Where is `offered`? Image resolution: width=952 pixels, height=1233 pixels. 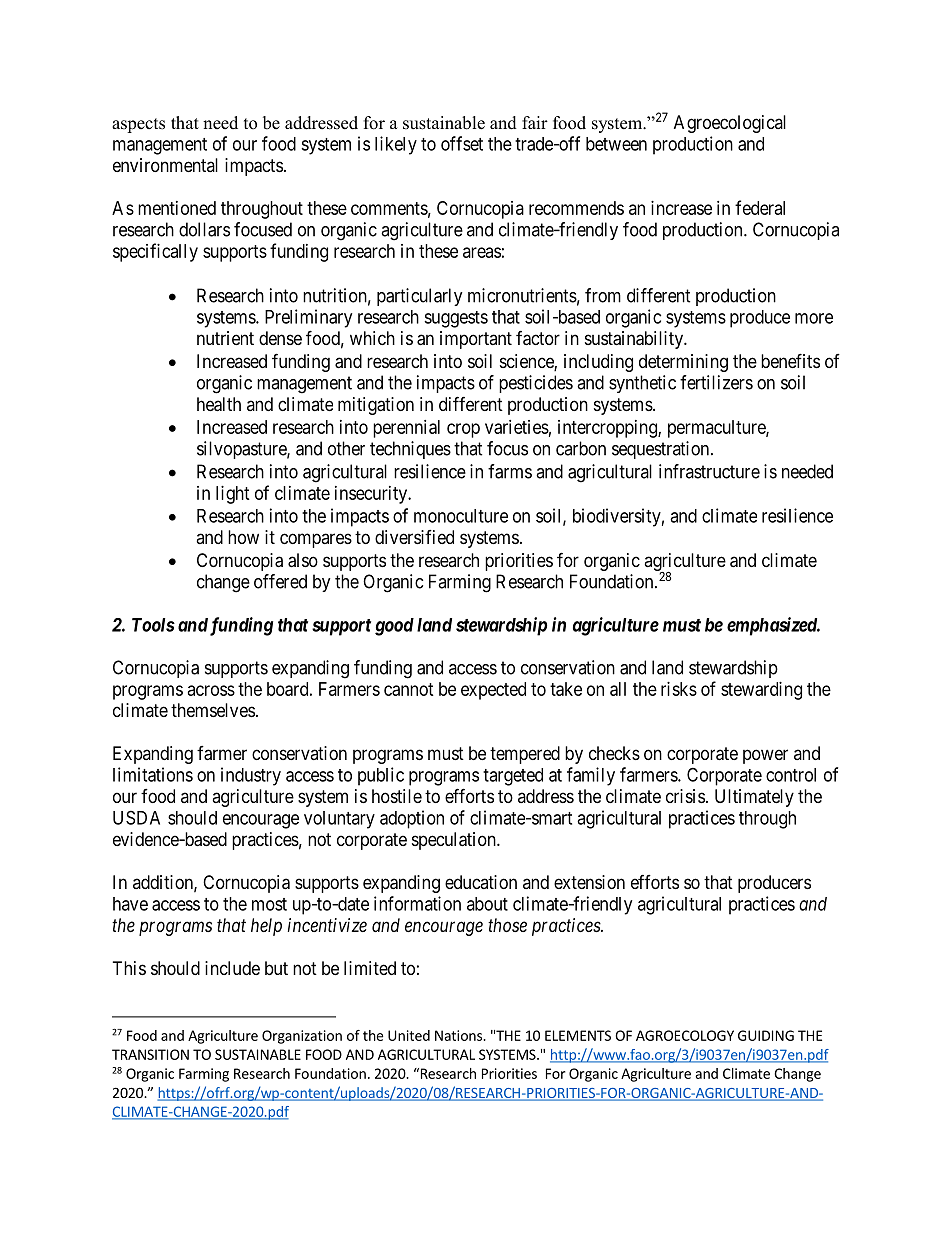 offered is located at coordinates (280, 581).
